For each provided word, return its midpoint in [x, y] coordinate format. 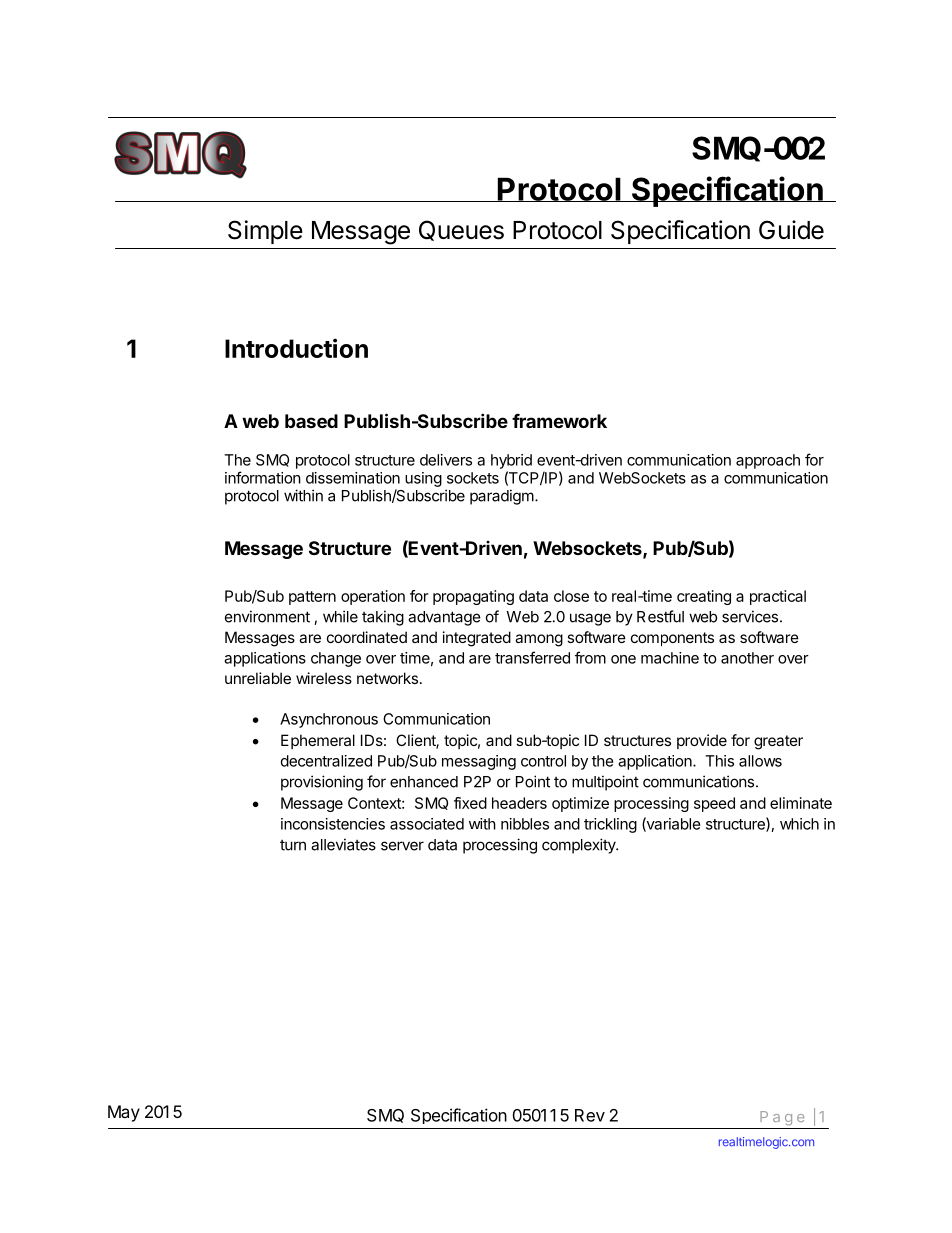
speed [714, 804]
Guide [791, 230]
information [263, 477]
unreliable [258, 678]
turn [293, 845]
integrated [477, 639]
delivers [446, 460]
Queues [461, 230]
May [124, 1113]
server [402, 846]
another [747, 658]
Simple [265, 232]
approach [768, 461]
